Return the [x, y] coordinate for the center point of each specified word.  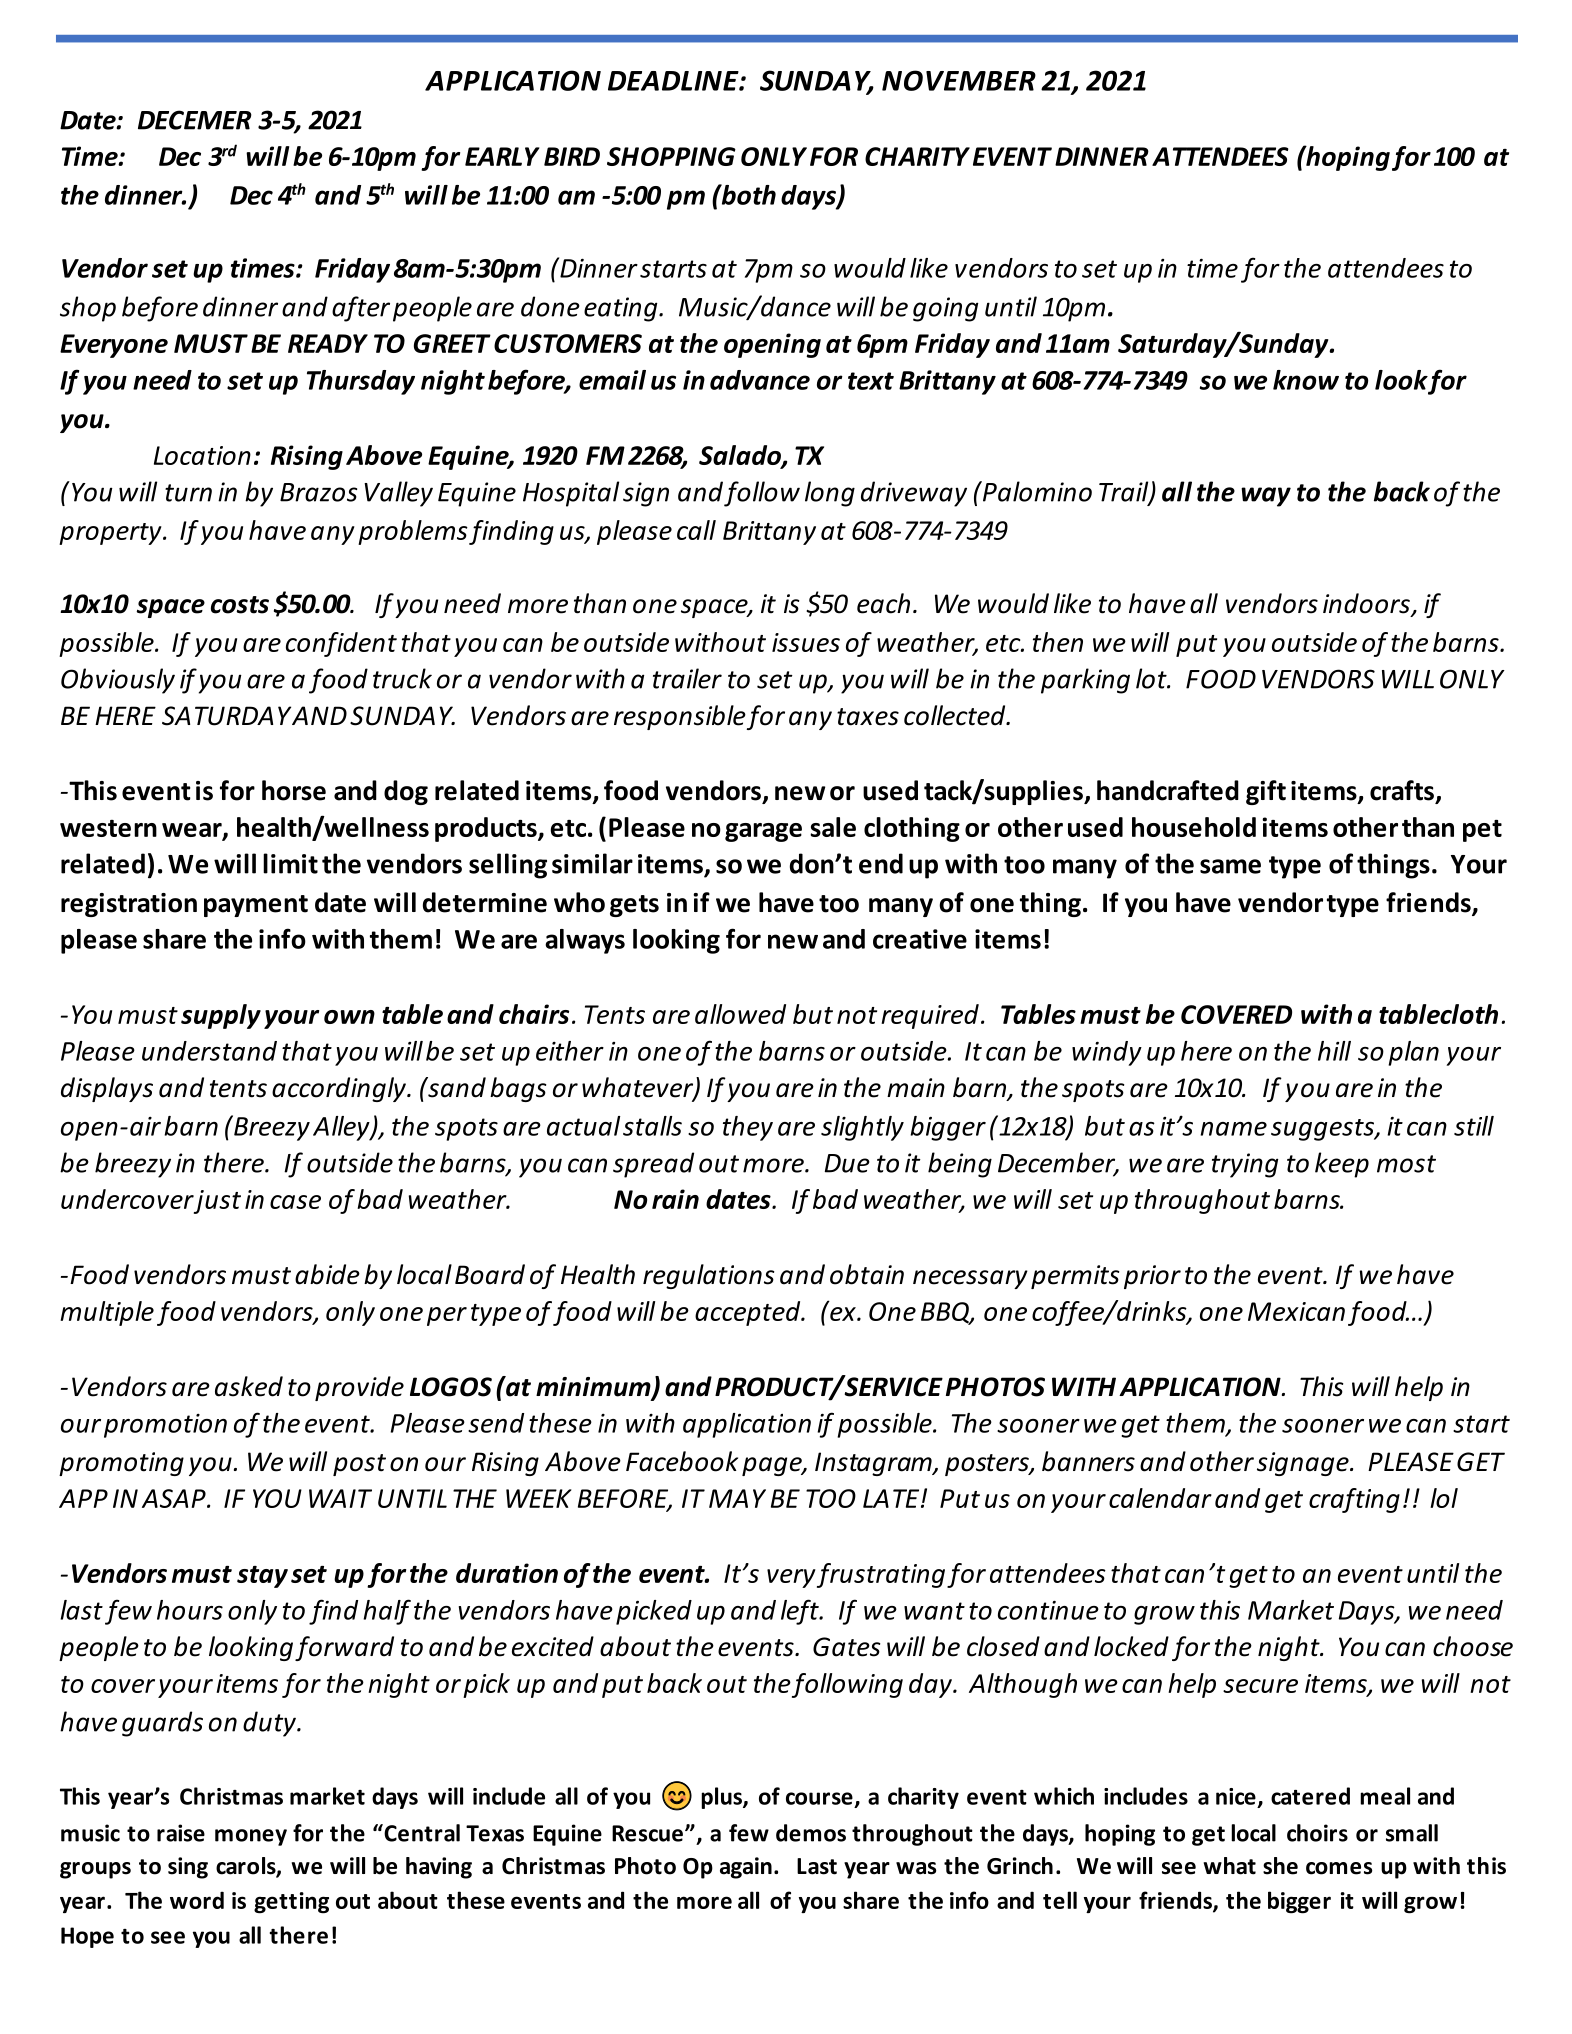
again [746, 1868]
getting [291, 1903]
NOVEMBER [959, 80]
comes [1339, 1868]
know [1306, 380]
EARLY [502, 156]
